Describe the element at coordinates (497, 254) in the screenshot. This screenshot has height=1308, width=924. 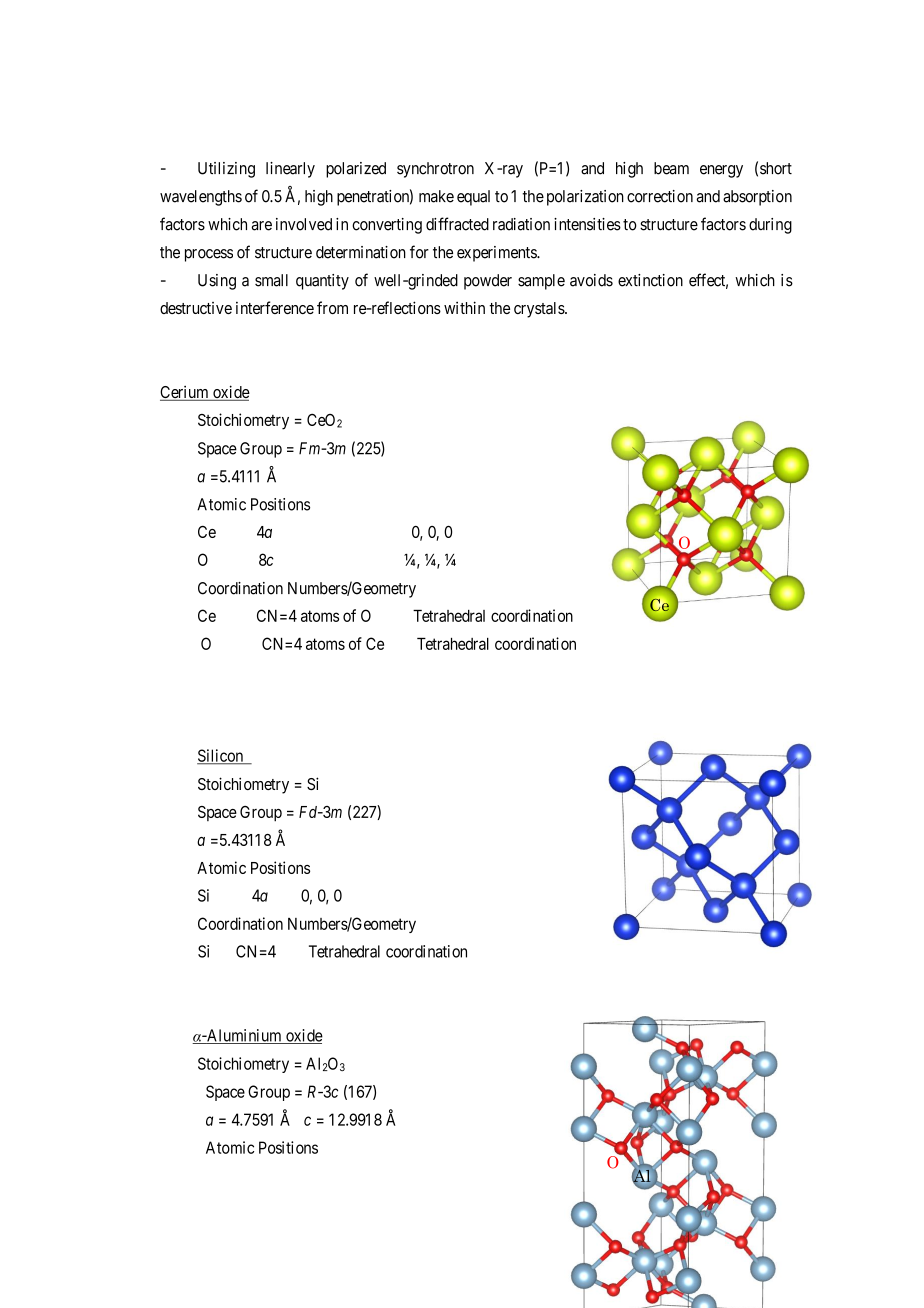
I see `experiments` at that location.
